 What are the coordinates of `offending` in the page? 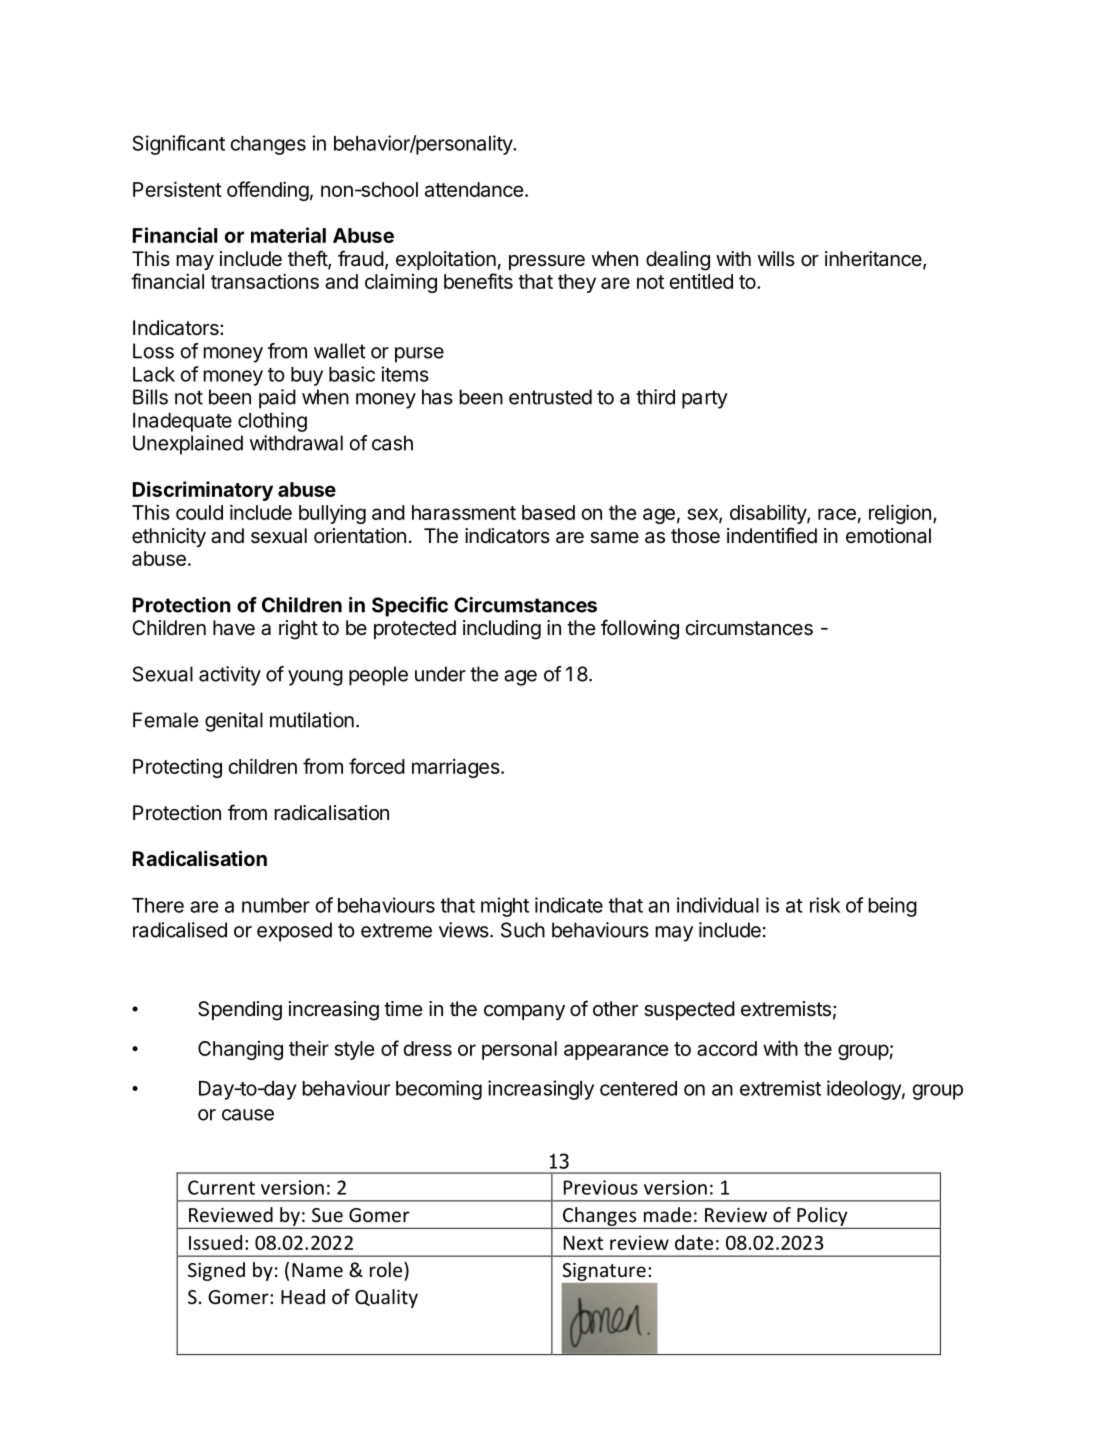 It's located at (268, 191).
